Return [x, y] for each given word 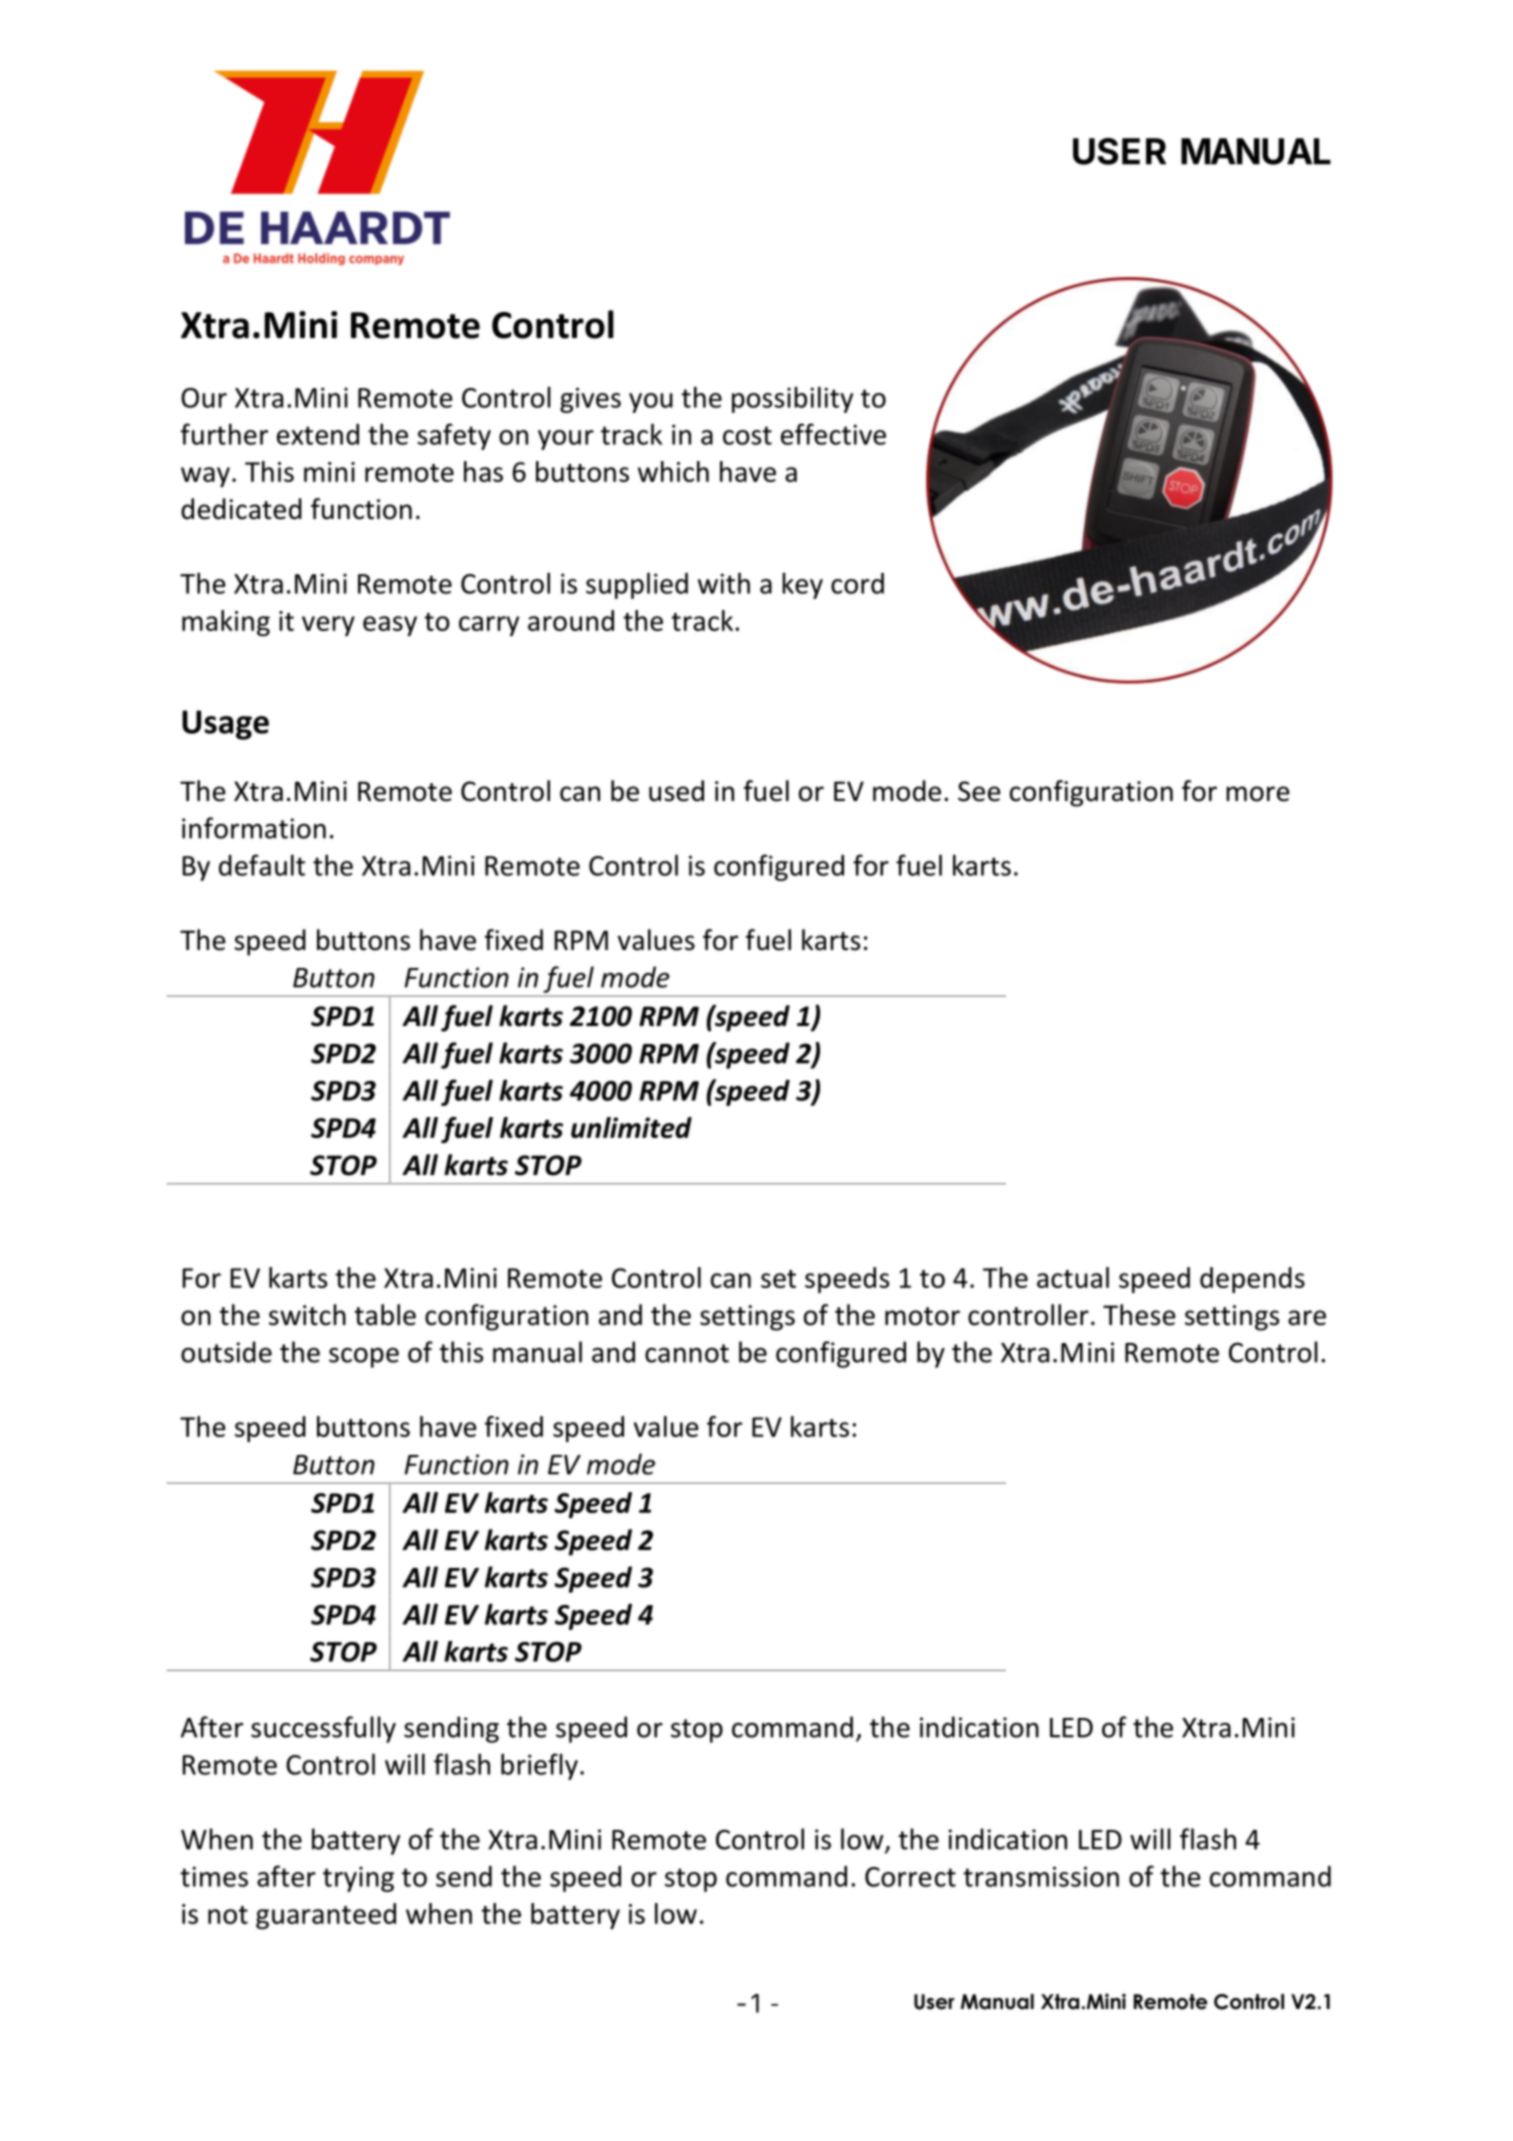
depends [1252, 1280]
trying [358, 1879]
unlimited [631, 1127]
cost [747, 435]
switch [307, 1315]
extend [318, 434]
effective [833, 434]
